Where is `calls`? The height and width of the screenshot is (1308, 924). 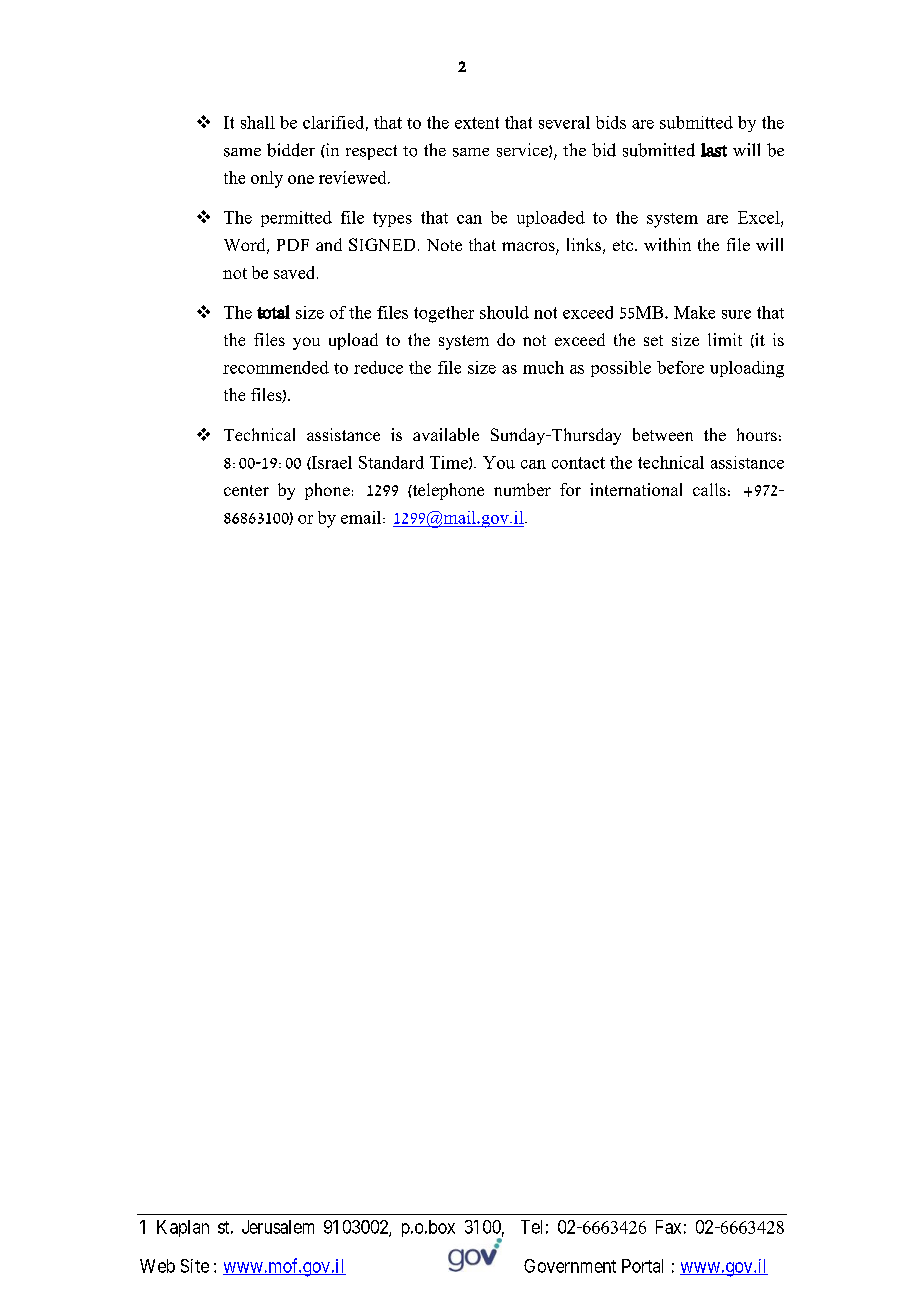
calls is located at coordinates (709, 489).
